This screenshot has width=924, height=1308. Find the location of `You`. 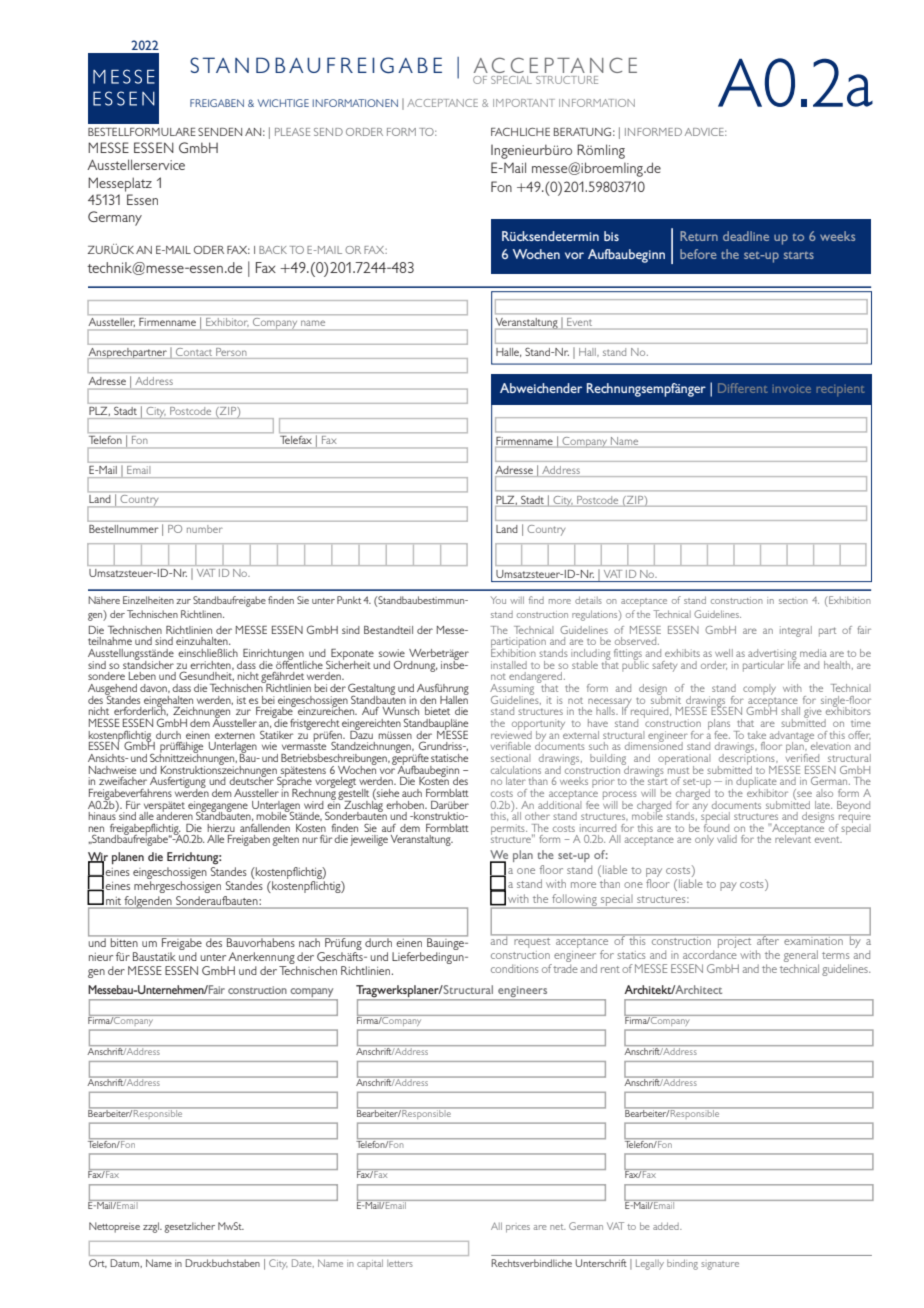

You is located at coordinates (498, 600).
